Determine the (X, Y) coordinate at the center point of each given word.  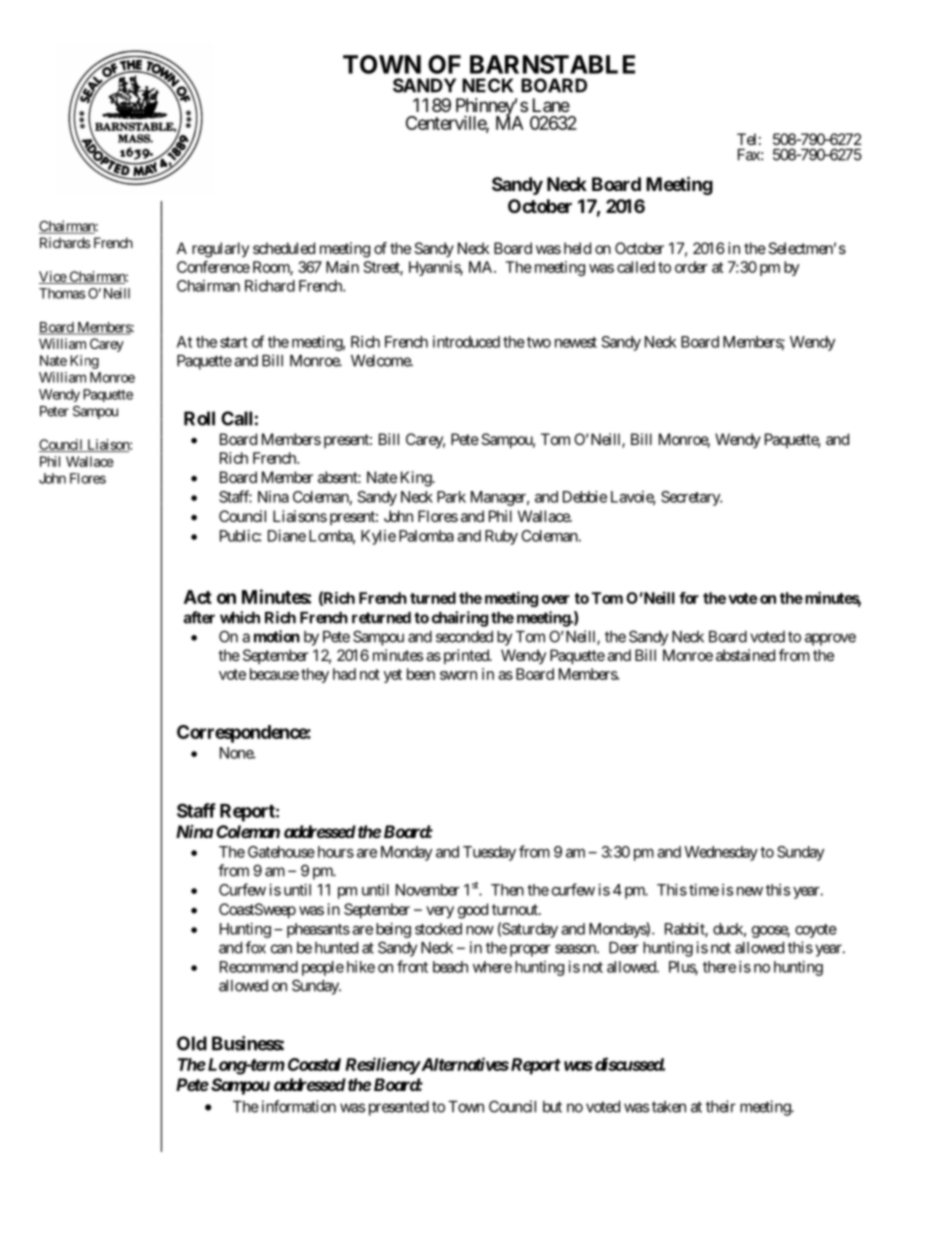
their (721, 1106)
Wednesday (721, 853)
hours (336, 852)
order (691, 267)
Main (342, 267)
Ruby (501, 537)
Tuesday (489, 853)
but (552, 1107)
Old (192, 1043)
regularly (220, 250)
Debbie (585, 497)
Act (198, 597)
